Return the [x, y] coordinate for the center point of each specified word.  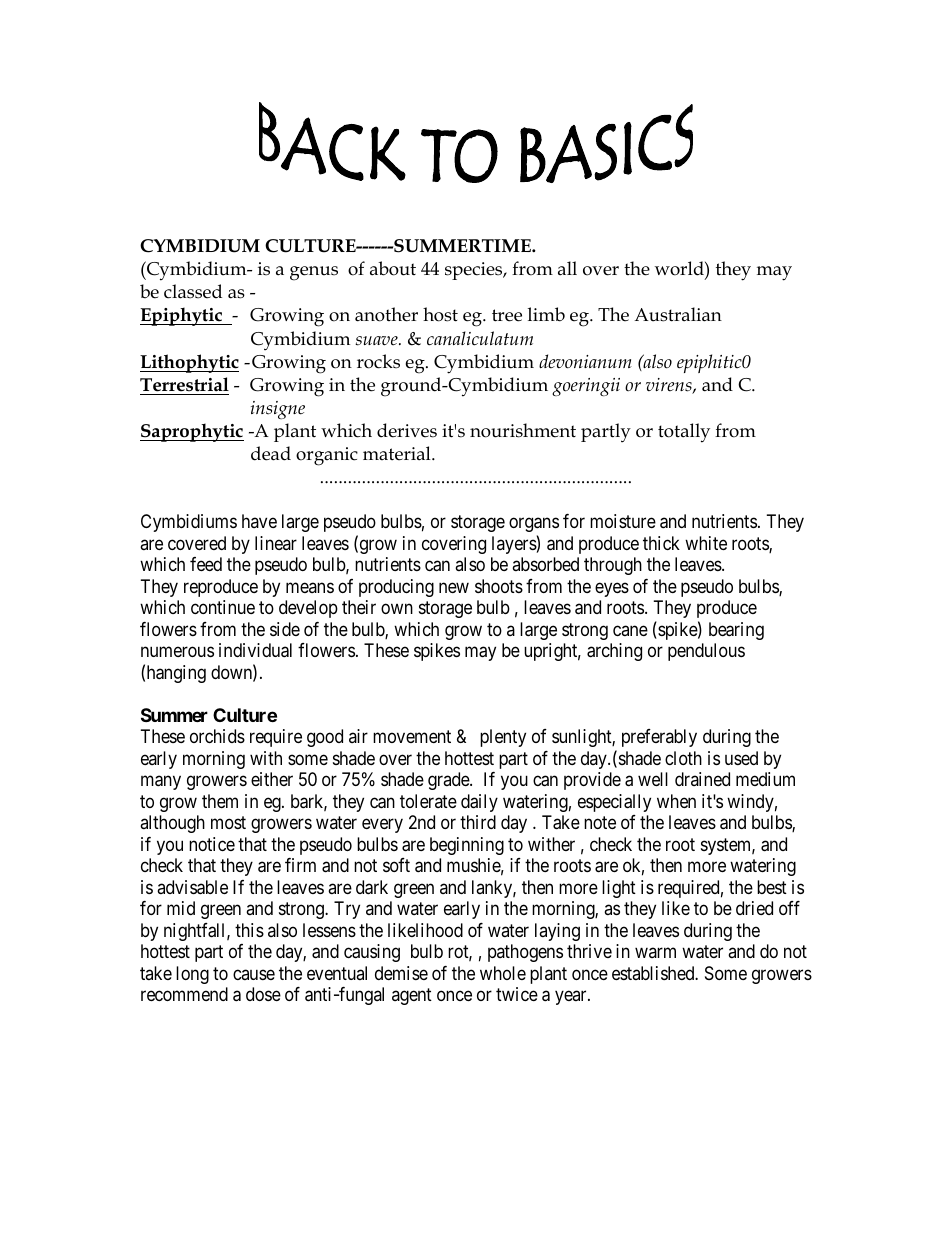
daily [479, 803]
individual [255, 650]
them [220, 801]
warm [655, 953]
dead [271, 453]
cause [254, 974]
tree [507, 315]
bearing [736, 631]
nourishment [523, 430]
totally [684, 433]
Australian [678, 314]
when [676, 801]
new [454, 587]
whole [503, 973]
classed [193, 291]
